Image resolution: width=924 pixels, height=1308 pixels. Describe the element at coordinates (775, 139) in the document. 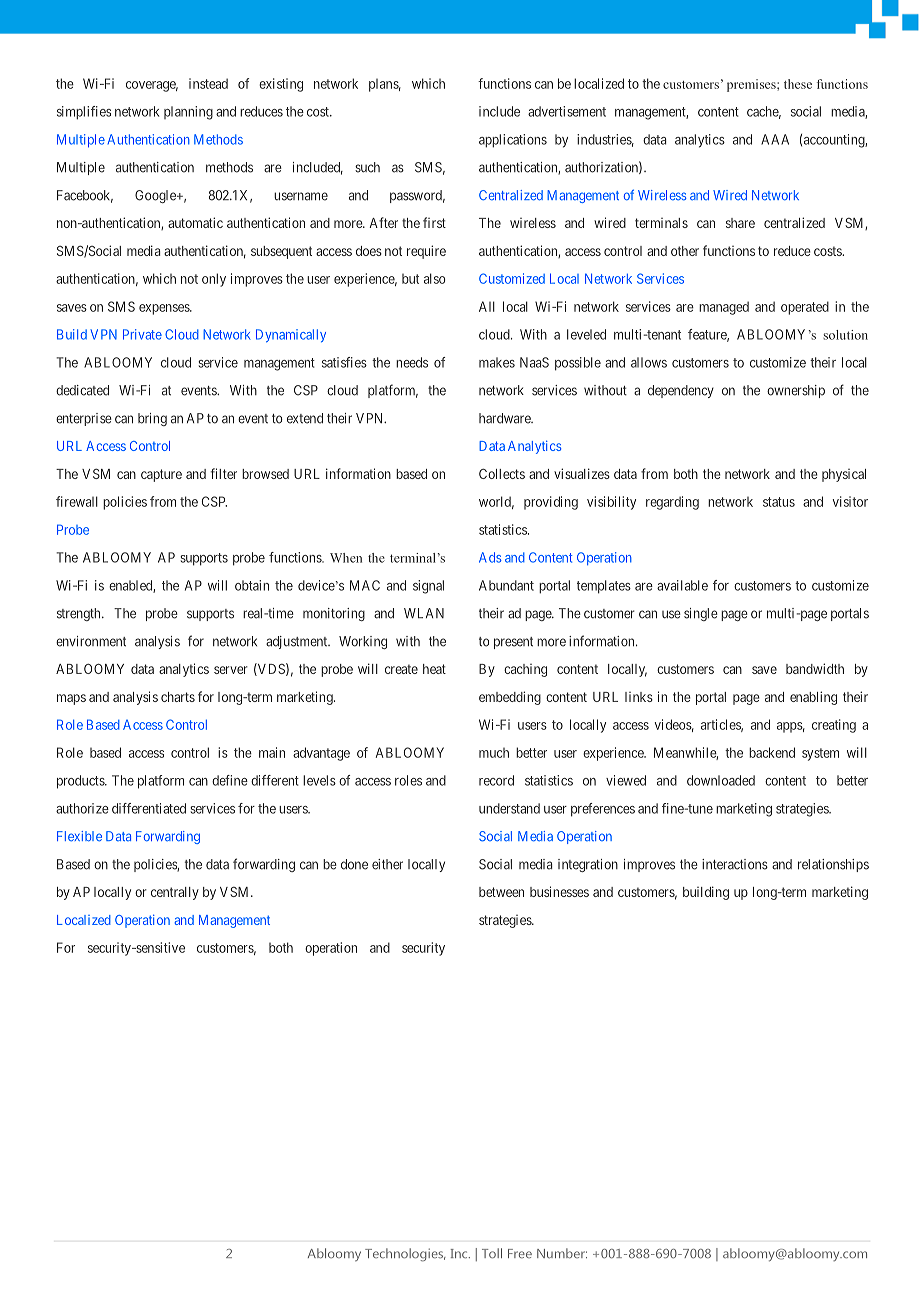

I see `AAA` at that location.
